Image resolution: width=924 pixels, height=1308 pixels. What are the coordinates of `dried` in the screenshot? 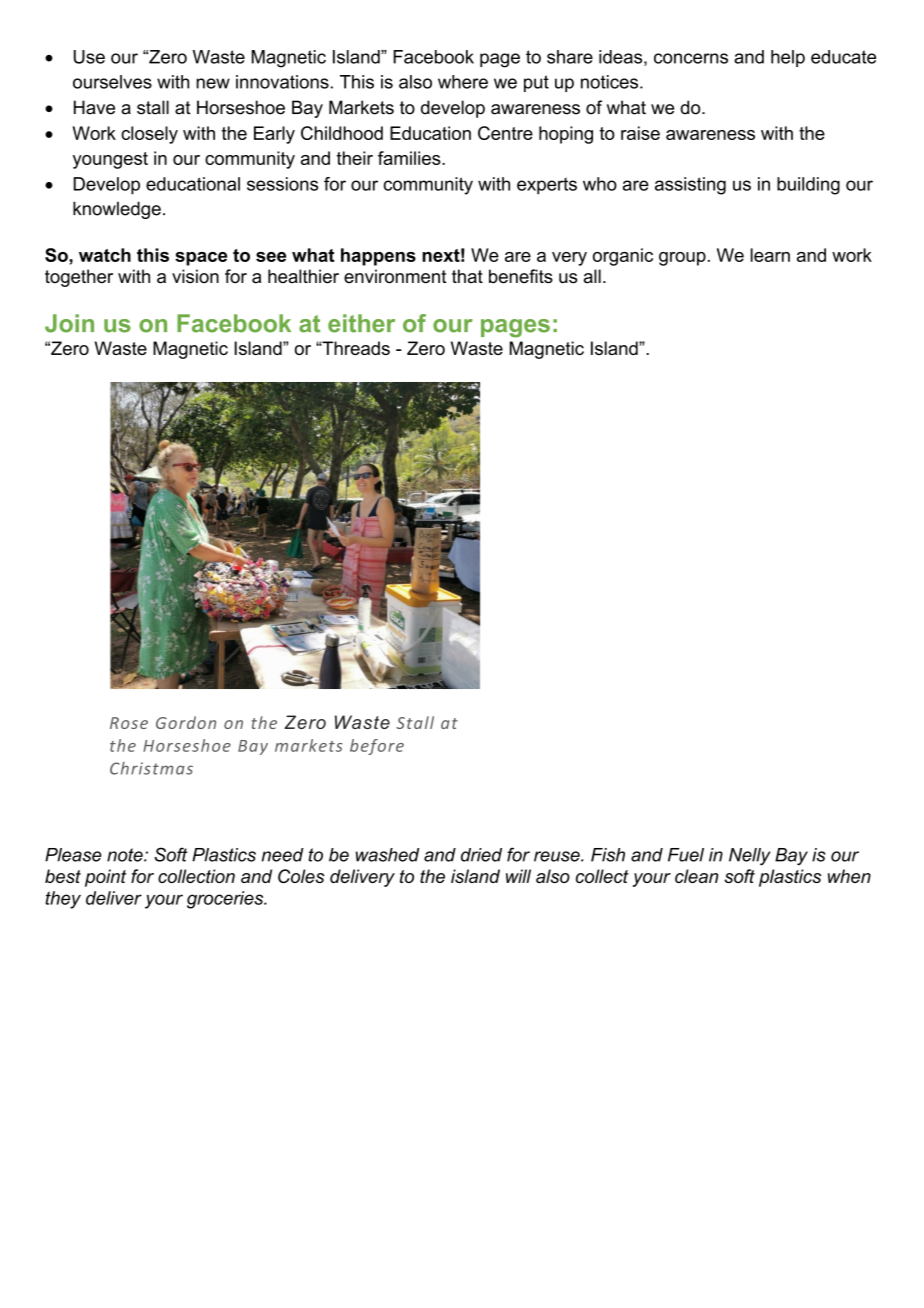 It's located at (481, 855).
